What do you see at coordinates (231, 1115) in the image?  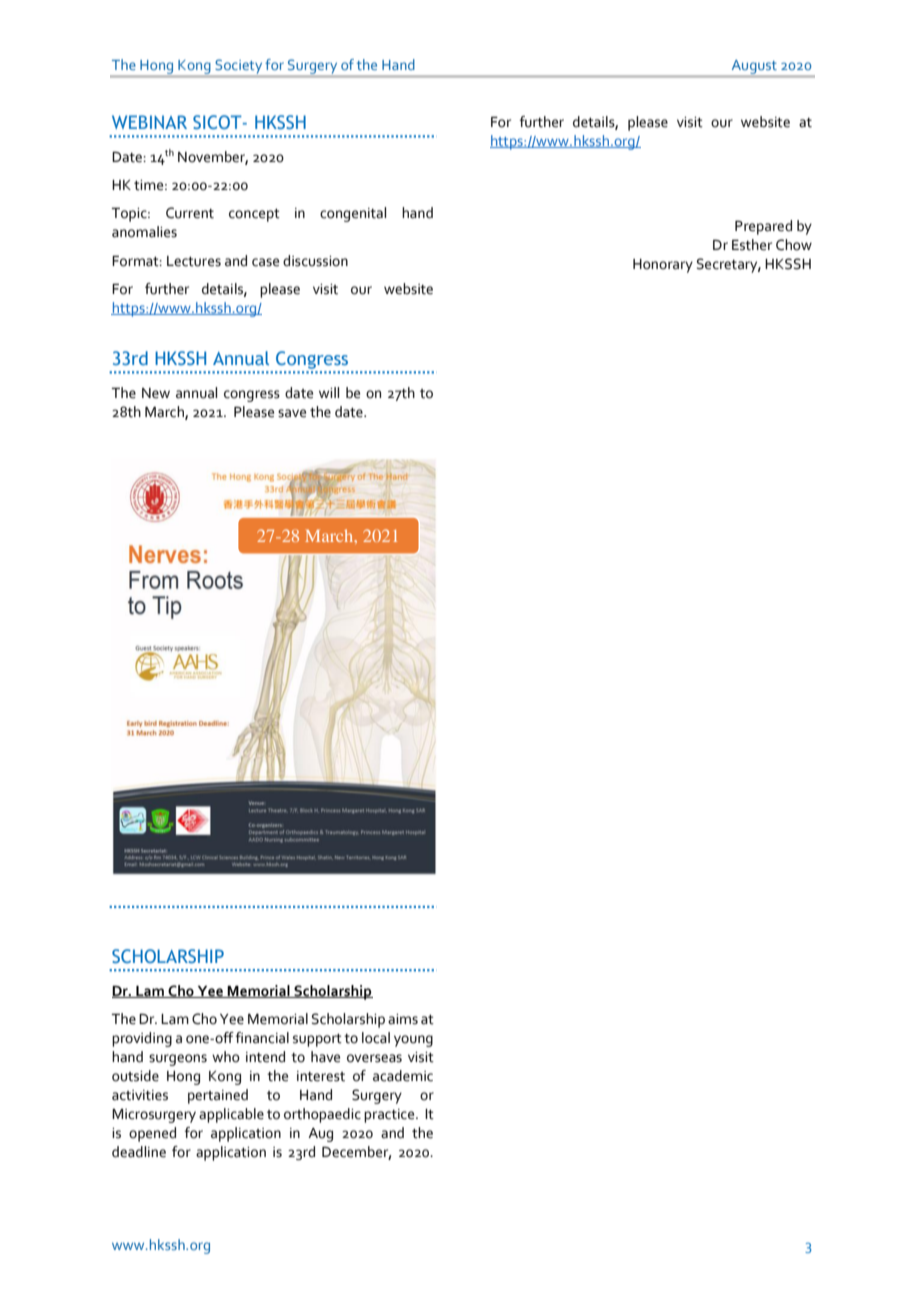 I see `applicable` at bounding box center [231, 1115].
